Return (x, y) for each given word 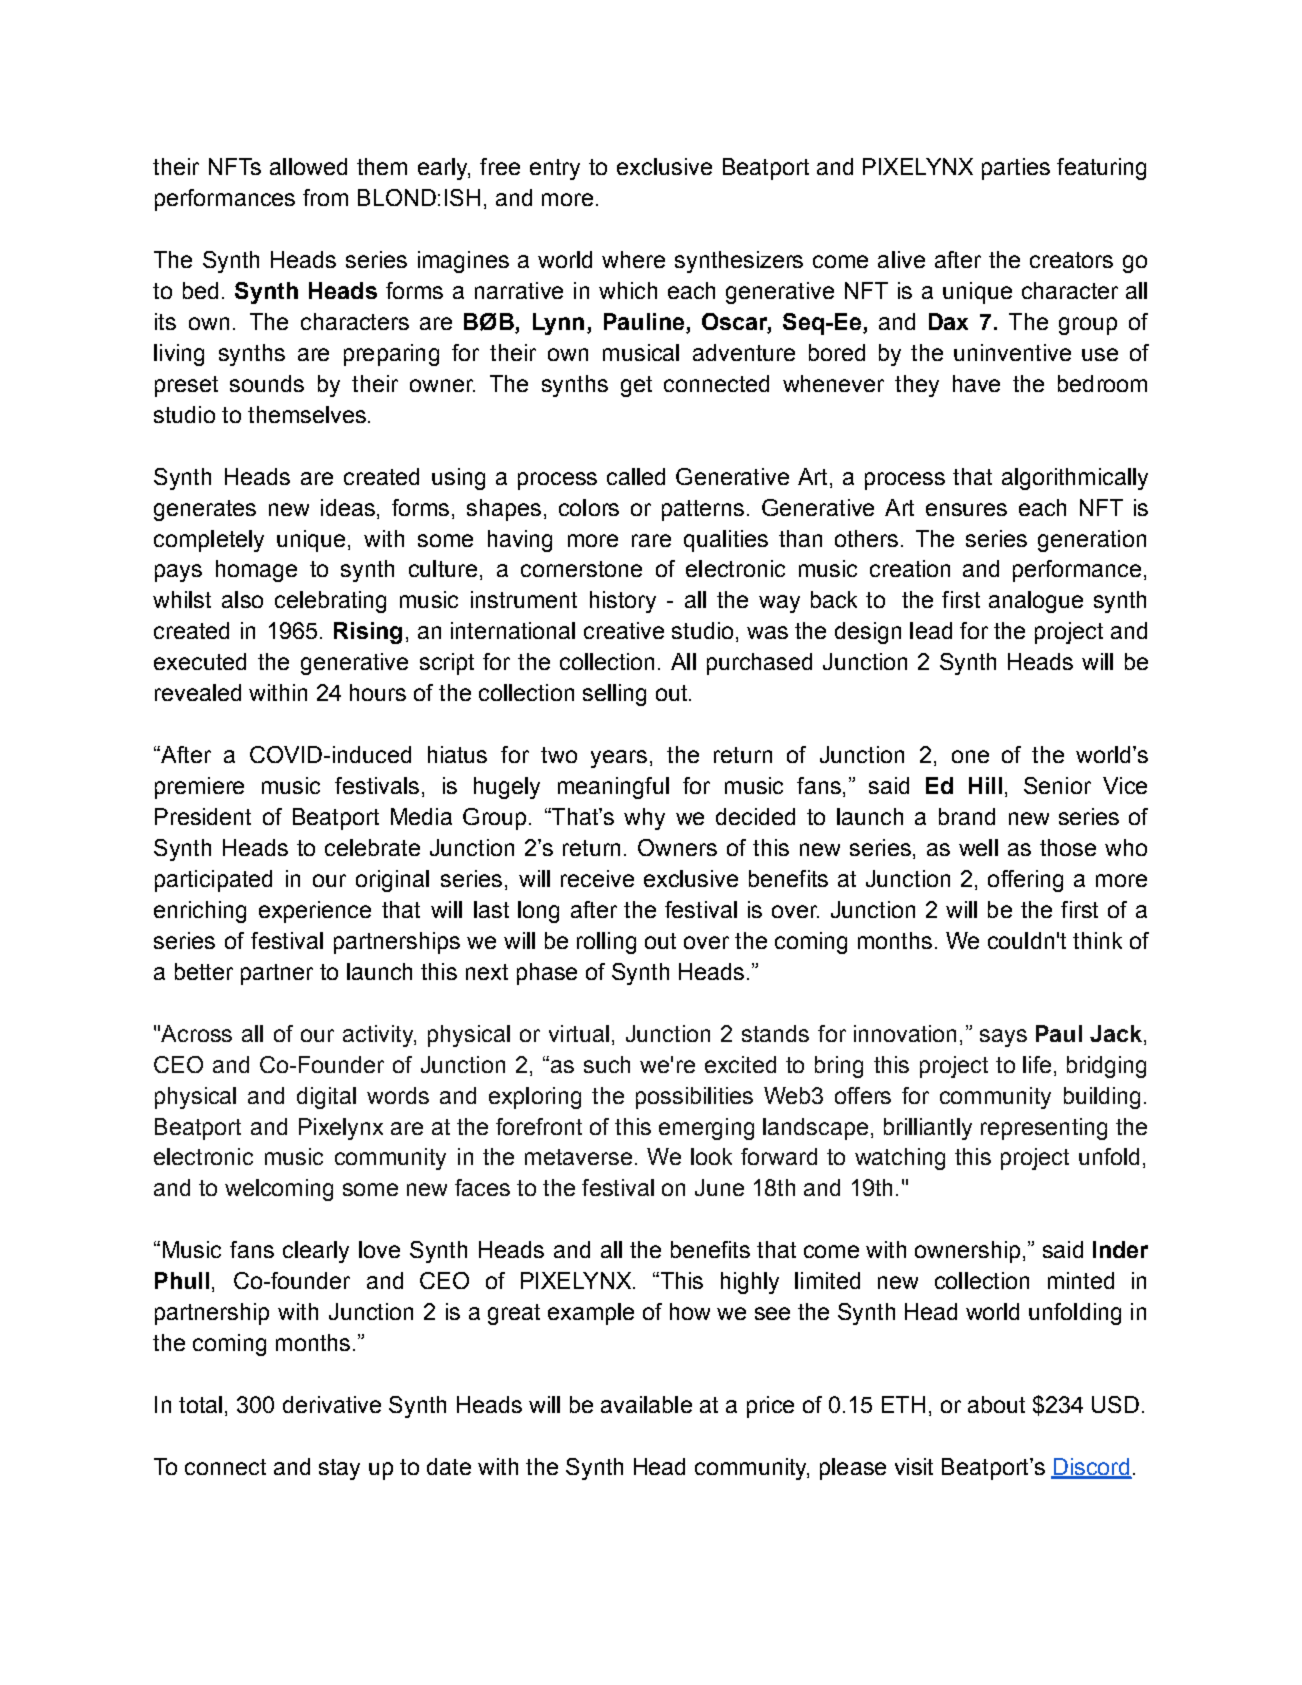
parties (1016, 169)
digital (326, 1098)
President (203, 816)
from (325, 197)
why (644, 819)
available (646, 1404)
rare (651, 540)
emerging (706, 1129)
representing (1044, 1129)
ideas (348, 507)
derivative (332, 1404)
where (633, 259)
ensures (966, 509)
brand (967, 816)
